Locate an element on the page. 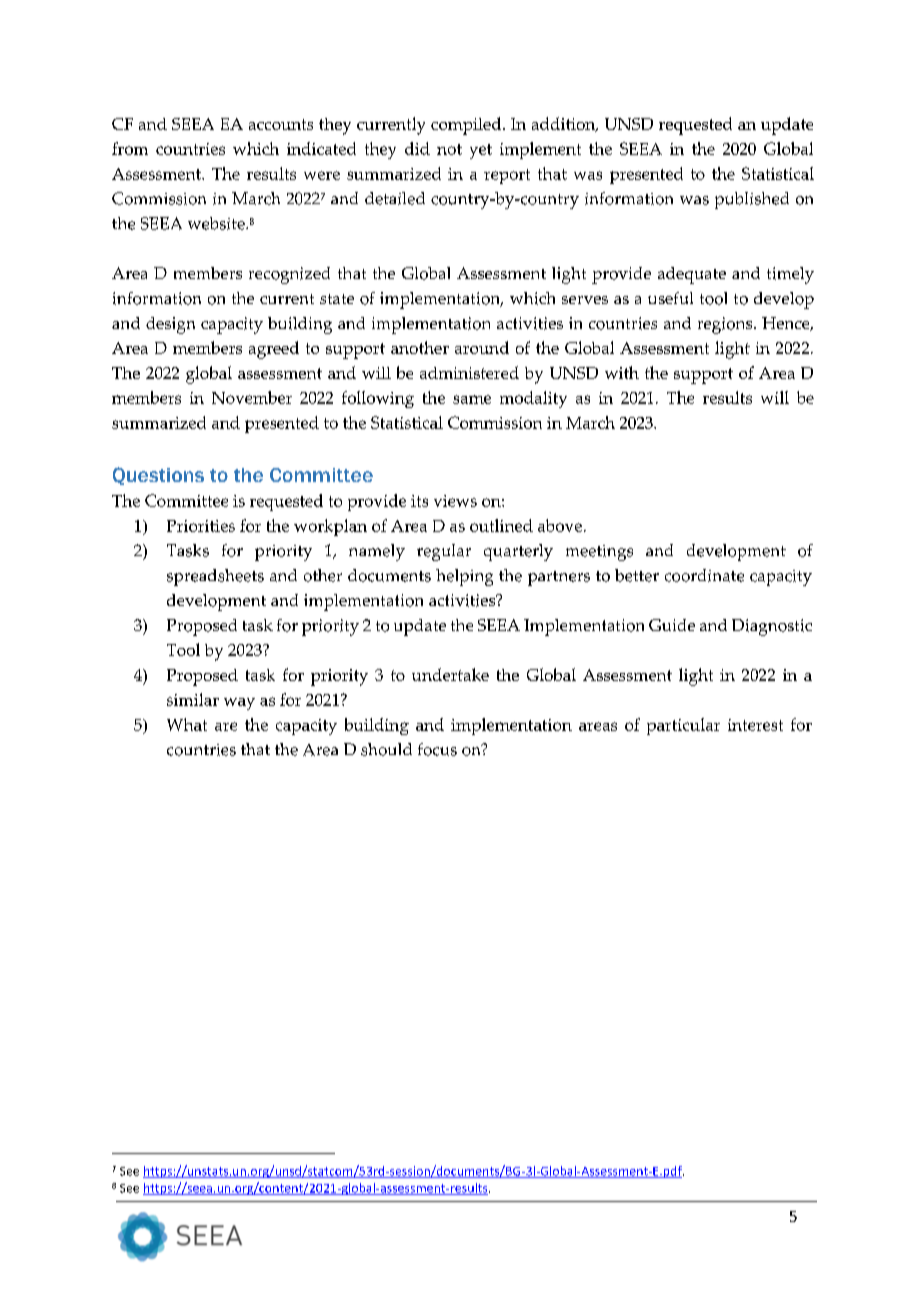  from is located at coordinates (130, 148).
